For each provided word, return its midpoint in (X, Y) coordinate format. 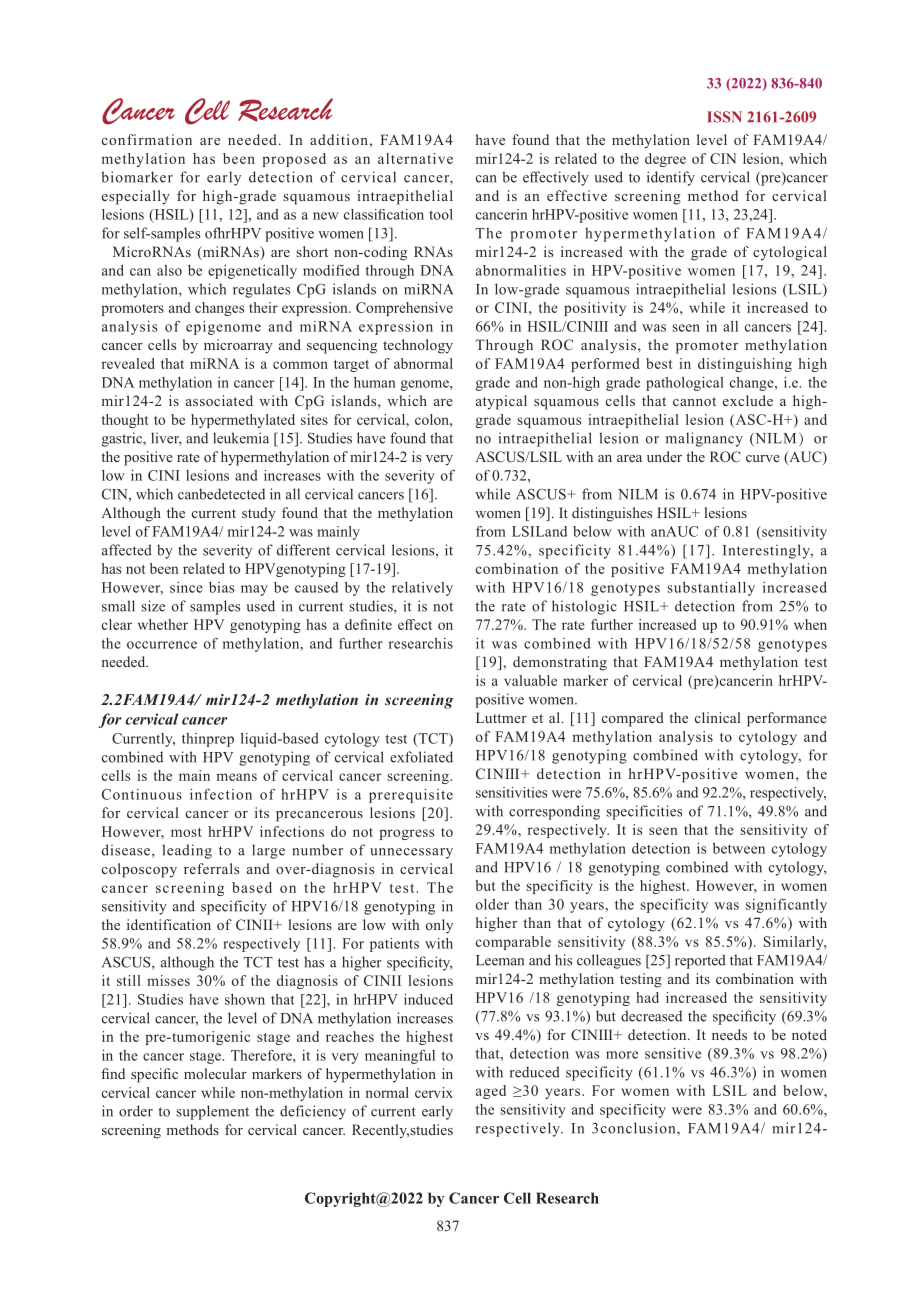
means (237, 777)
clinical (718, 717)
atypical (501, 402)
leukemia (241, 438)
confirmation (147, 139)
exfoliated (421, 757)
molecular (215, 1073)
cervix (434, 1092)
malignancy (704, 439)
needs (729, 1034)
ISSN (724, 117)
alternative (415, 158)
